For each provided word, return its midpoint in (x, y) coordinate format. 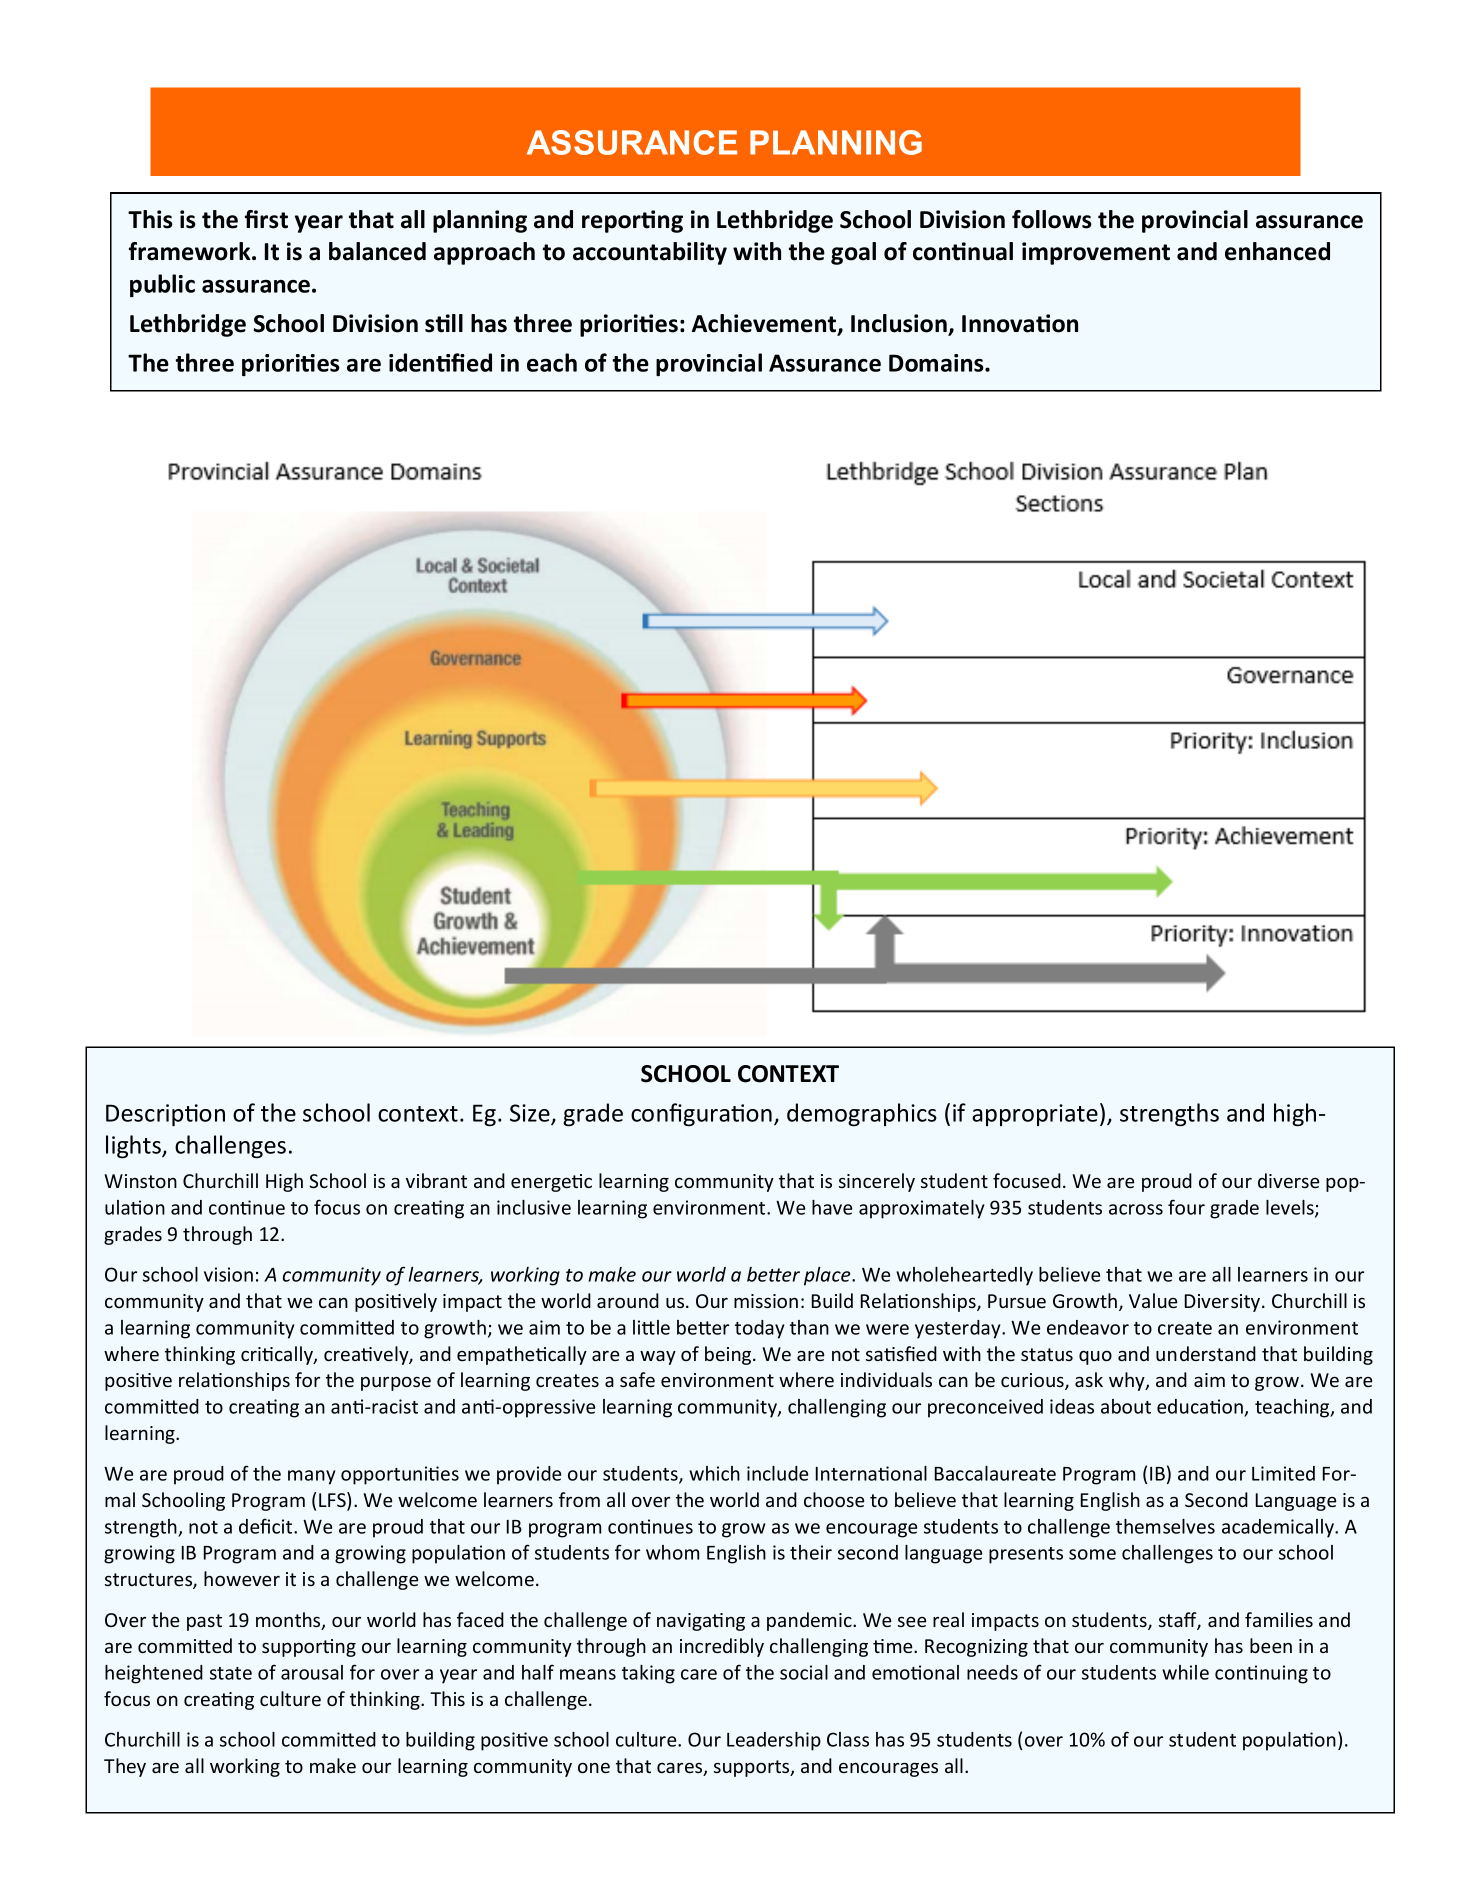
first (266, 219)
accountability (650, 253)
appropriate (1035, 1115)
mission (766, 1301)
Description (165, 1115)
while (1185, 1672)
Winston (140, 1181)
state (231, 1673)
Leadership (774, 1741)
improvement (1096, 253)
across (1136, 1209)
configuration (701, 1115)
